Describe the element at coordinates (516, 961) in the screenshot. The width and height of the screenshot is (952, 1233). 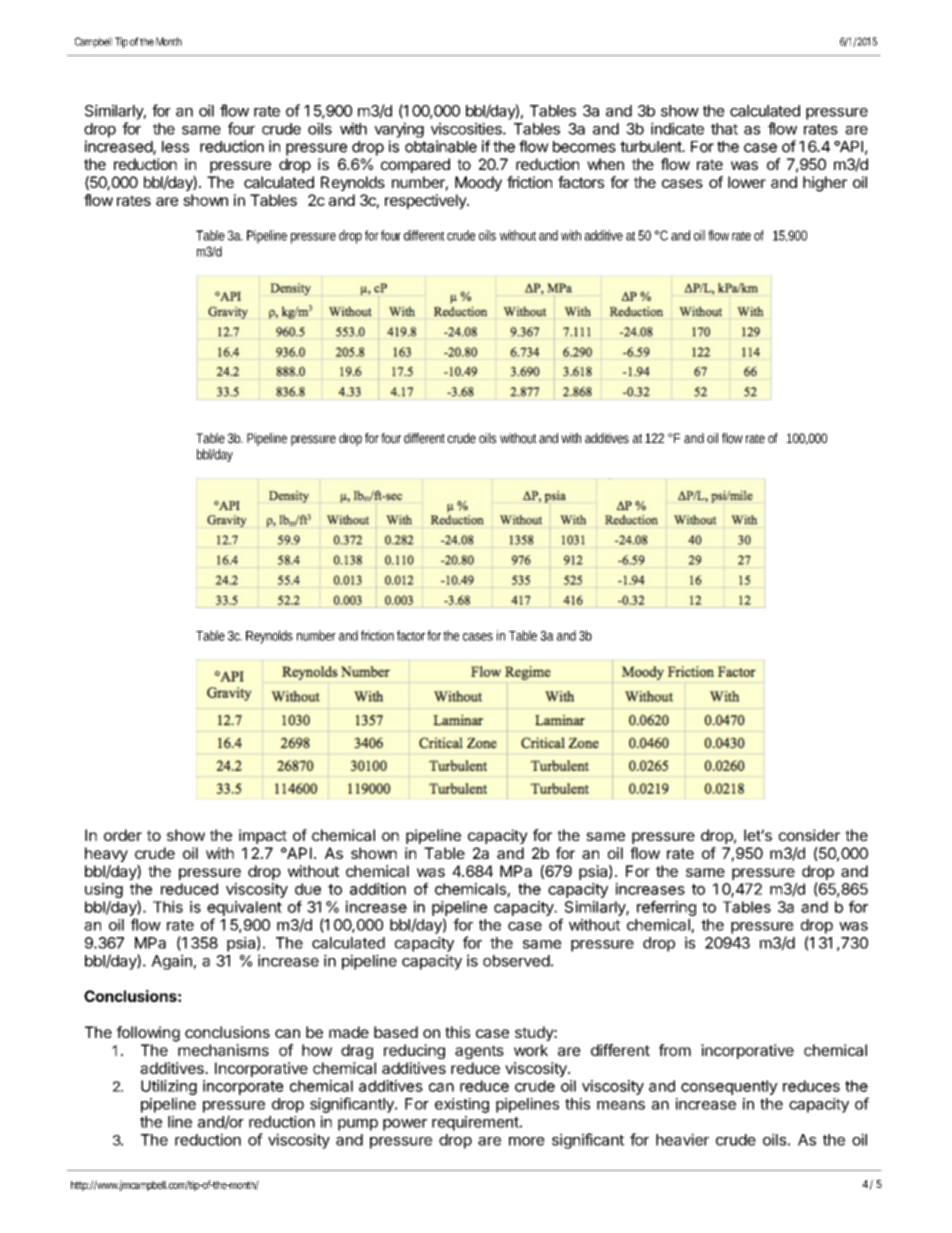
I see `observed` at that location.
